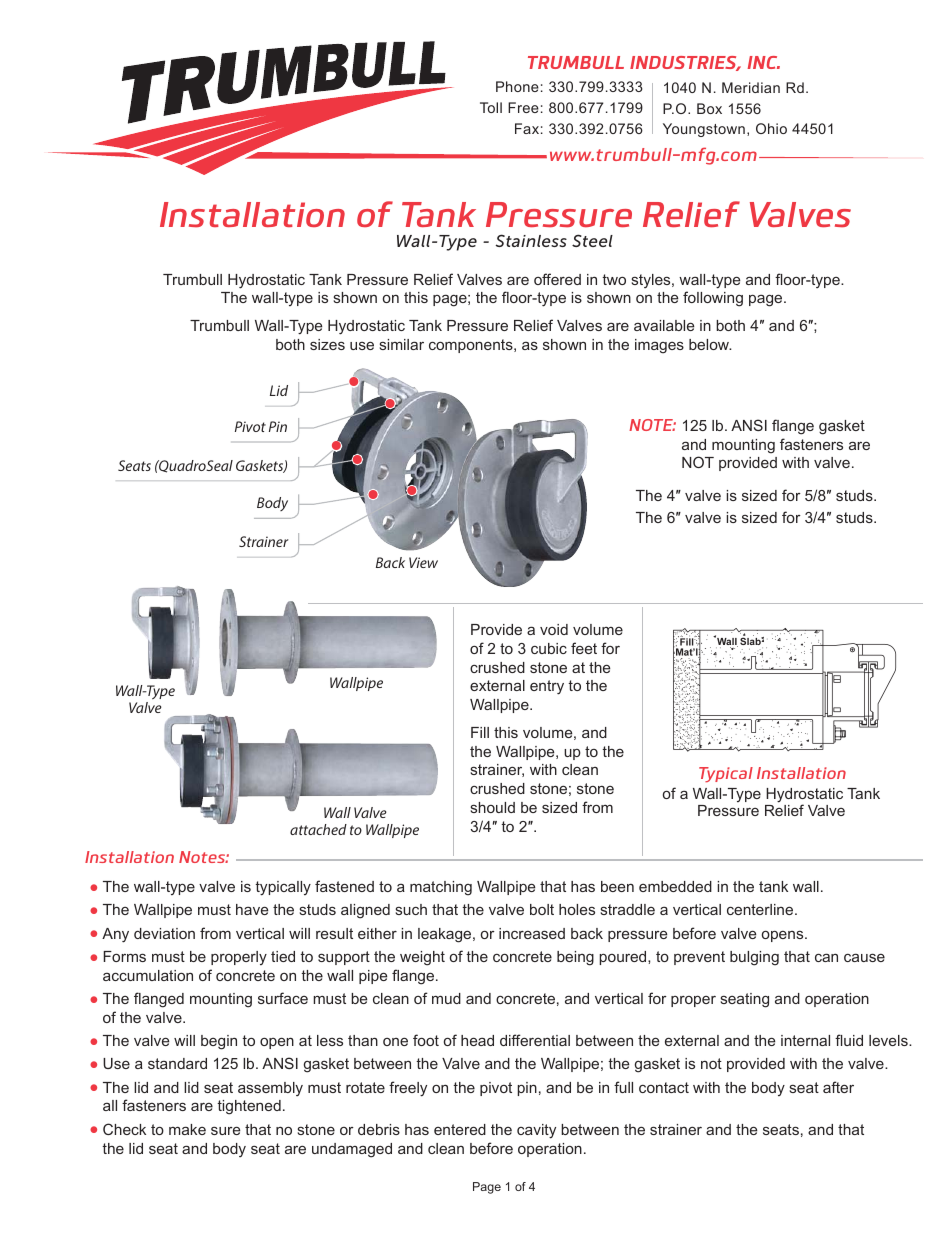  I want to click on void, so click(554, 629).
